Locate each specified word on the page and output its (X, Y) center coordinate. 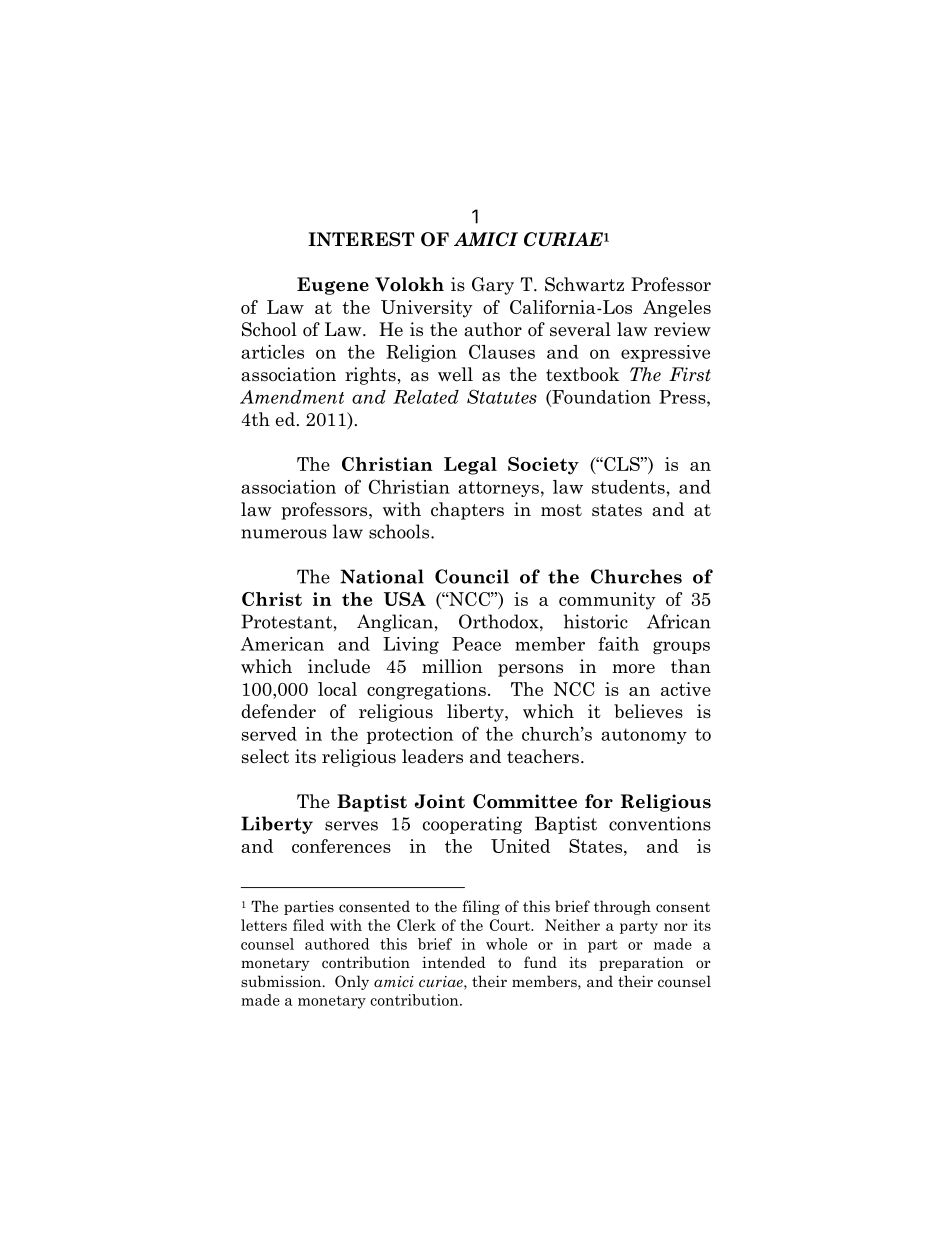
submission (282, 981)
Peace (476, 644)
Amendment (292, 397)
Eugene (333, 286)
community (607, 601)
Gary (493, 286)
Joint (440, 801)
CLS (622, 464)
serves (351, 826)
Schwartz (584, 284)
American (282, 644)
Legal (470, 466)
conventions (660, 823)
